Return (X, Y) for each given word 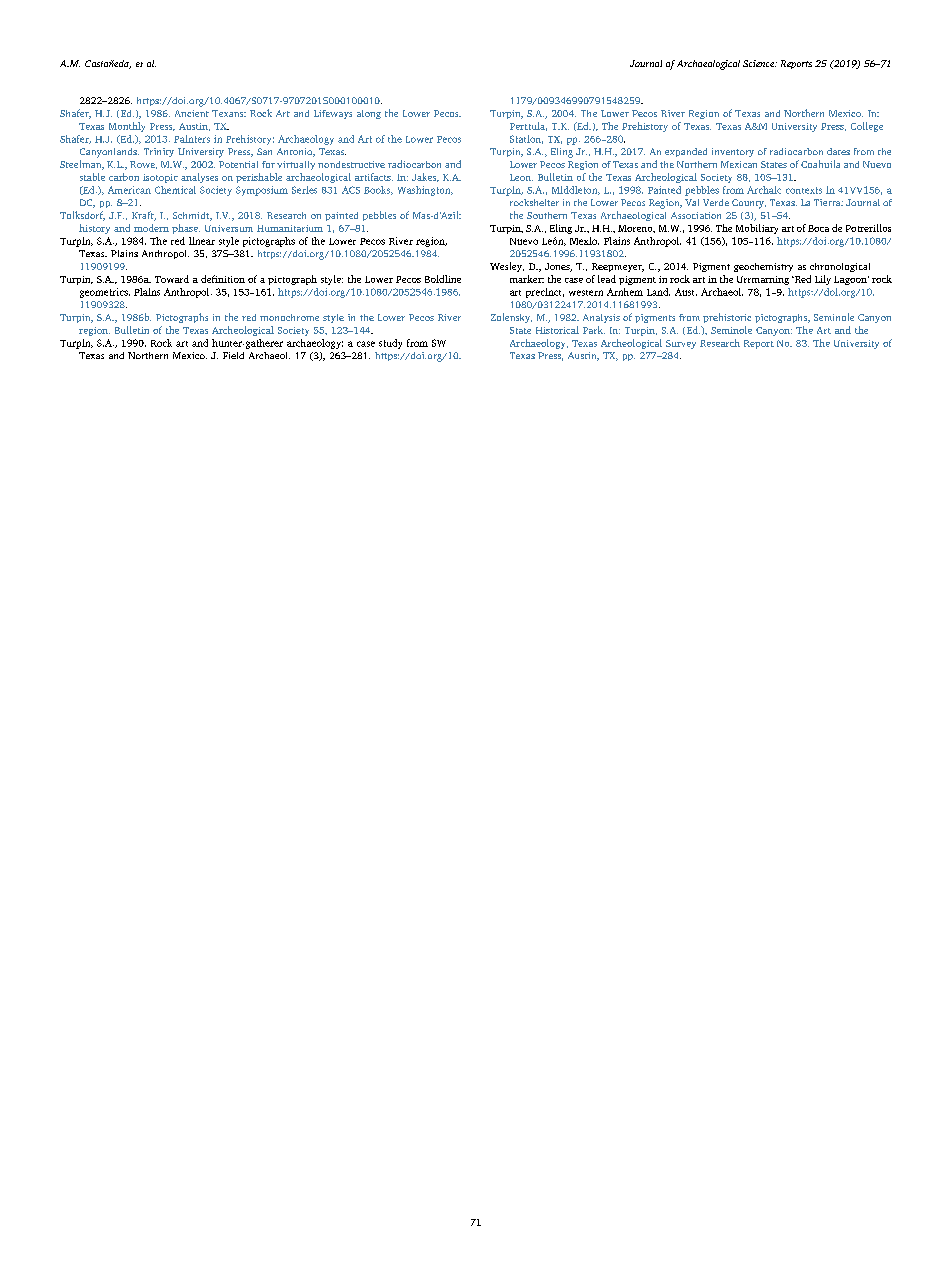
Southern (547, 215)
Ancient (192, 113)
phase (186, 229)
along (369, 114)
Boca (818, 228)
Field (233, 355)
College (867, 127)
